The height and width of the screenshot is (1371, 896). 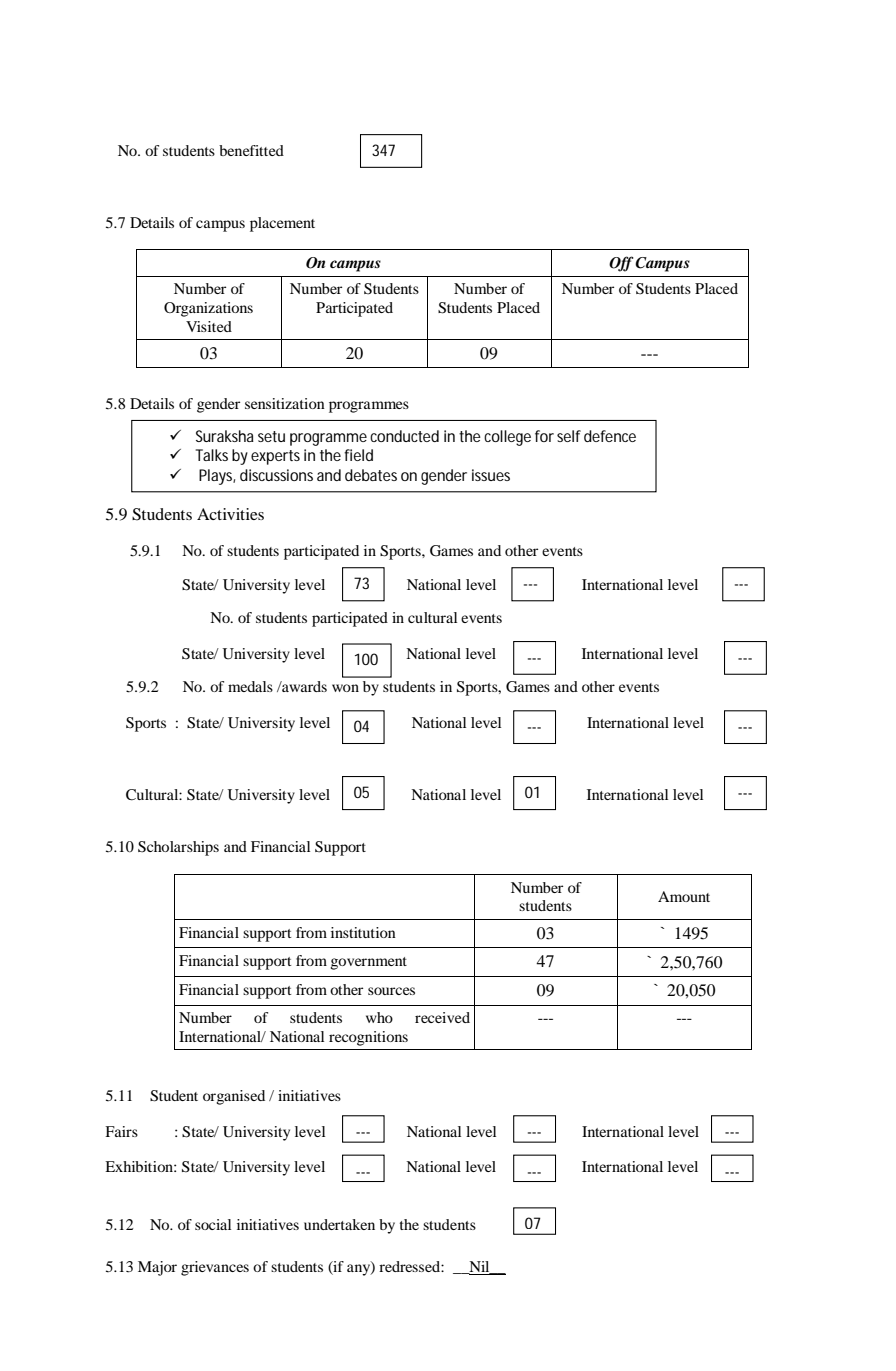 What do you see at coordinates (282, 224) in the screenshot?
I see `placement` at bounding box center [282, 224].
